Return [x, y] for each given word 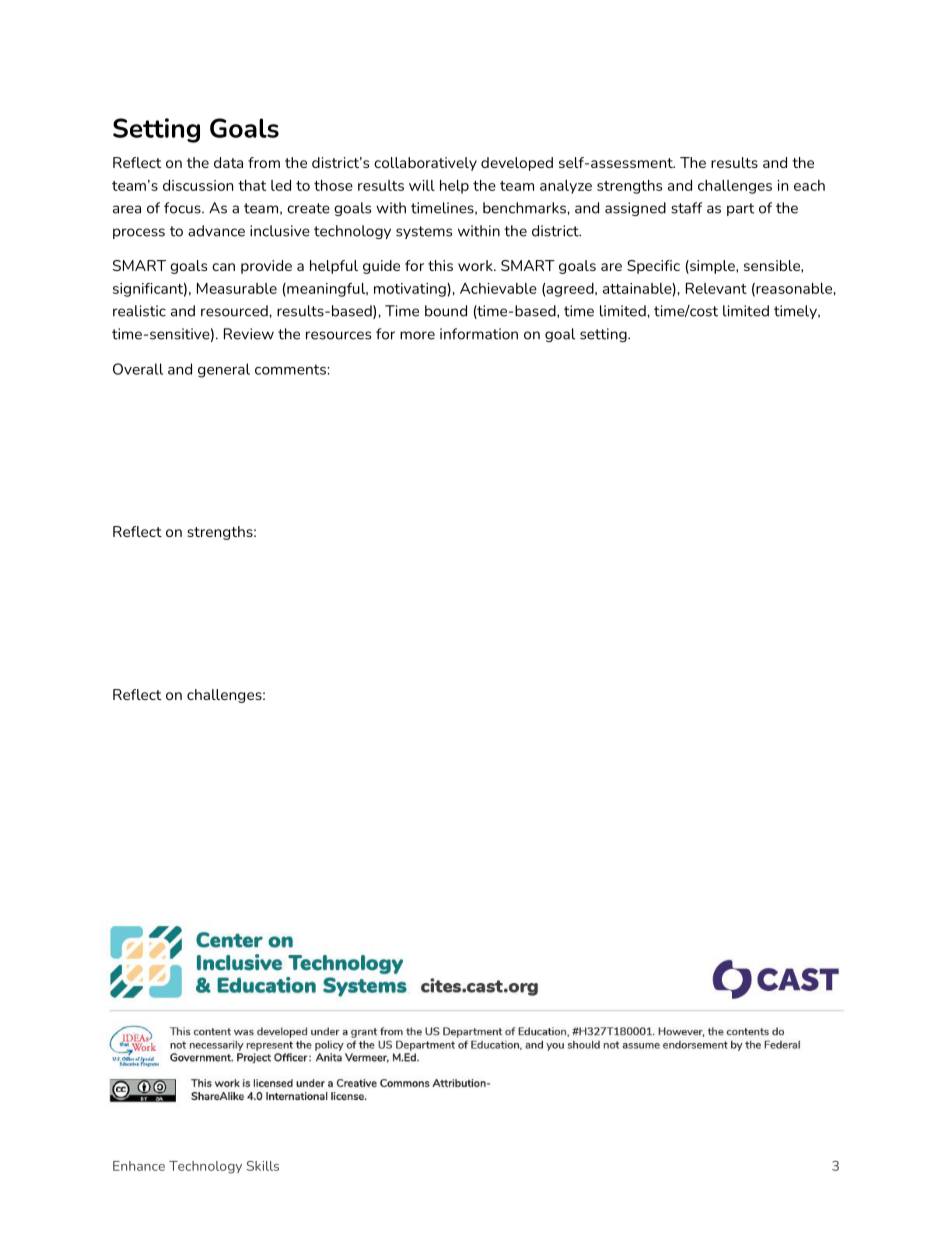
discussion [198, 185]
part [740, 209]
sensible [773, 265]
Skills [263, 1166]
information [479, 334]
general [224, 370]
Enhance [139, 1166]
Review [249, 334]
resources [338, 335]
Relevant [716, 288]
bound [446, 311]
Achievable [498, 288]
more [417, 335]
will [422, 185]
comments [291, 369]
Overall [138, 369]
